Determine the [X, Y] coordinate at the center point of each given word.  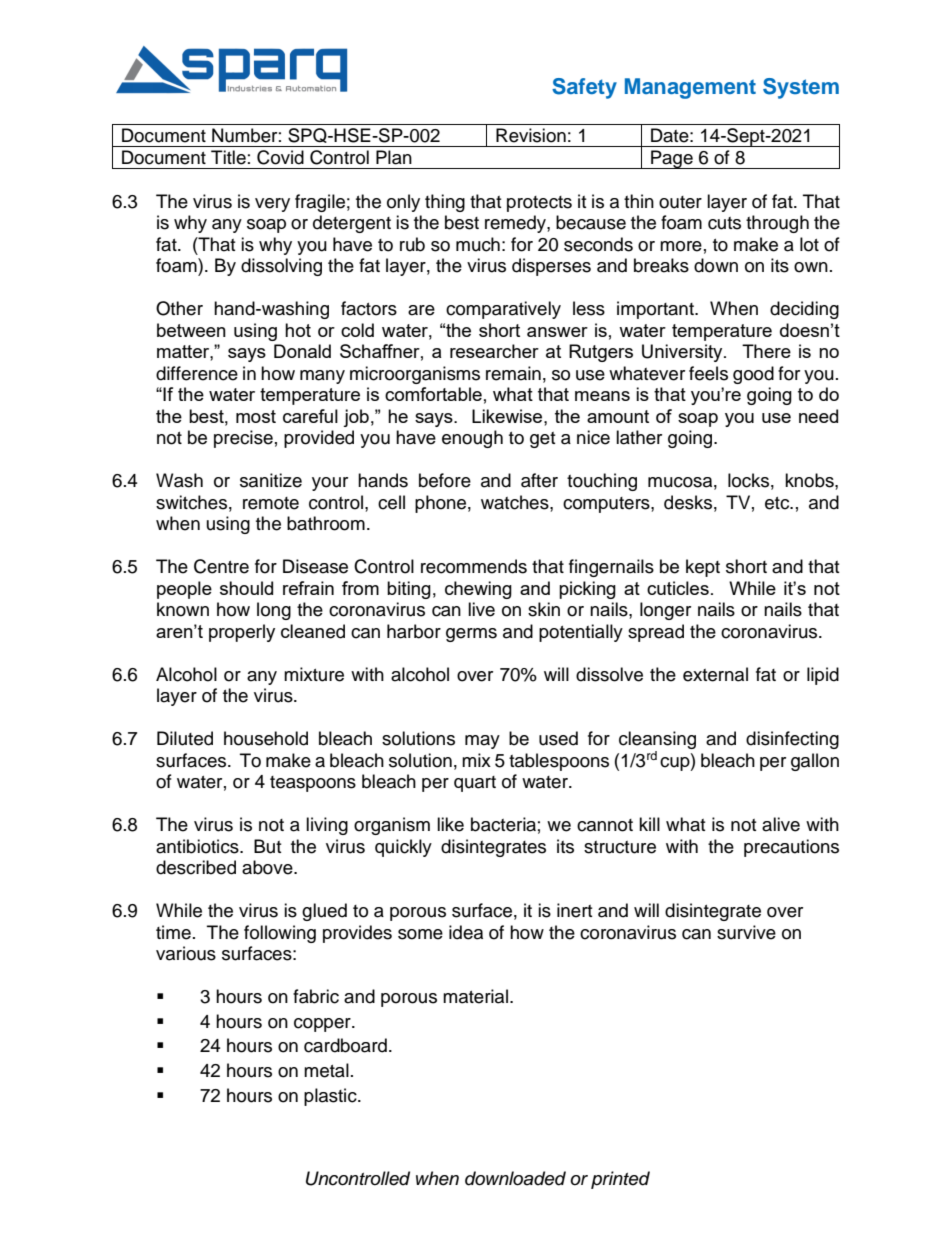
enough [472, 439]
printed [620, 1180]
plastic [331, 1097]
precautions [791, 848]
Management [690, 88]
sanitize [271, 480]
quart [475, 784]
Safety [584, 88]
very [272, 205]
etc [778, 503]
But [267, 846]
